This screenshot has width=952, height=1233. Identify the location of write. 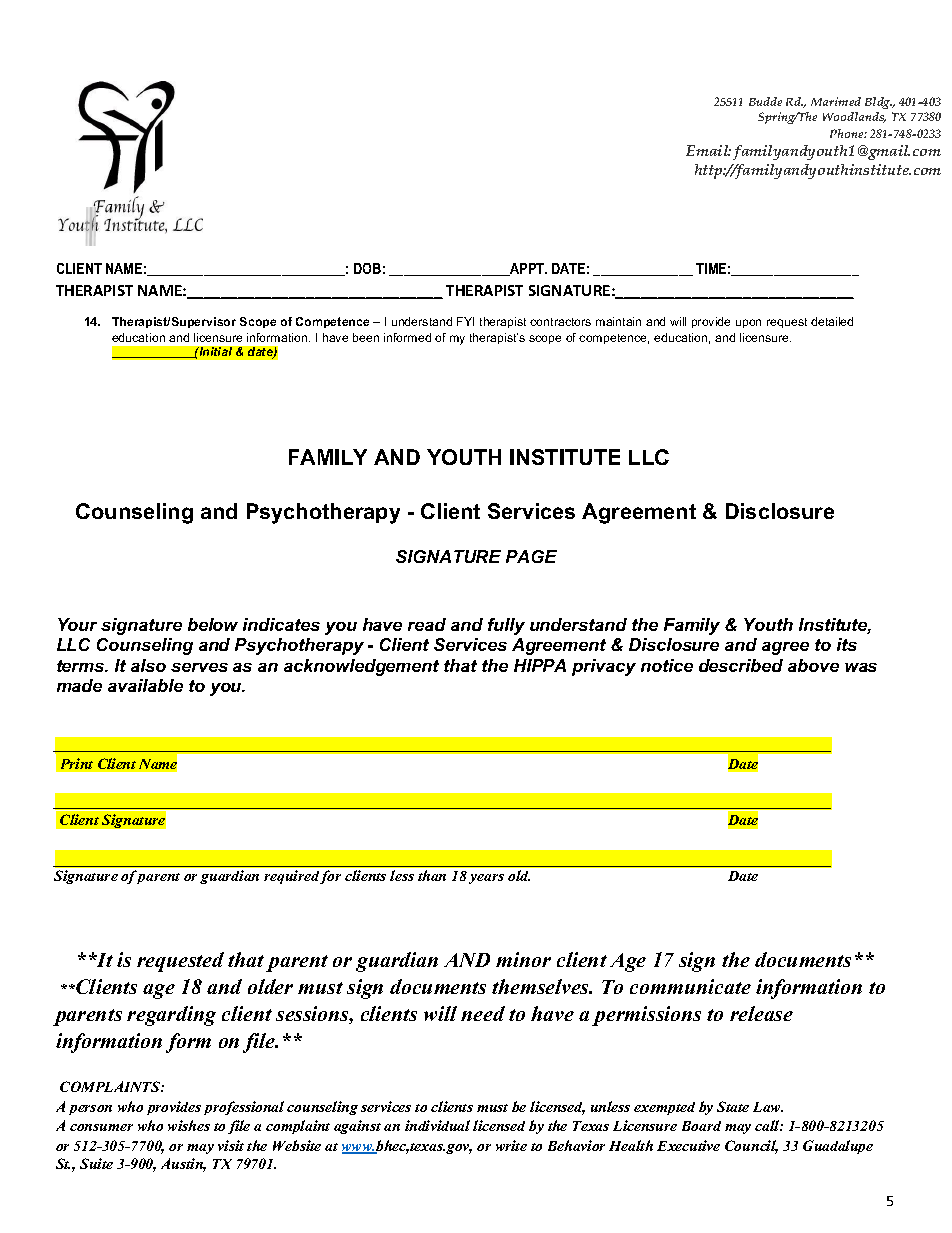
(511, 1145).
